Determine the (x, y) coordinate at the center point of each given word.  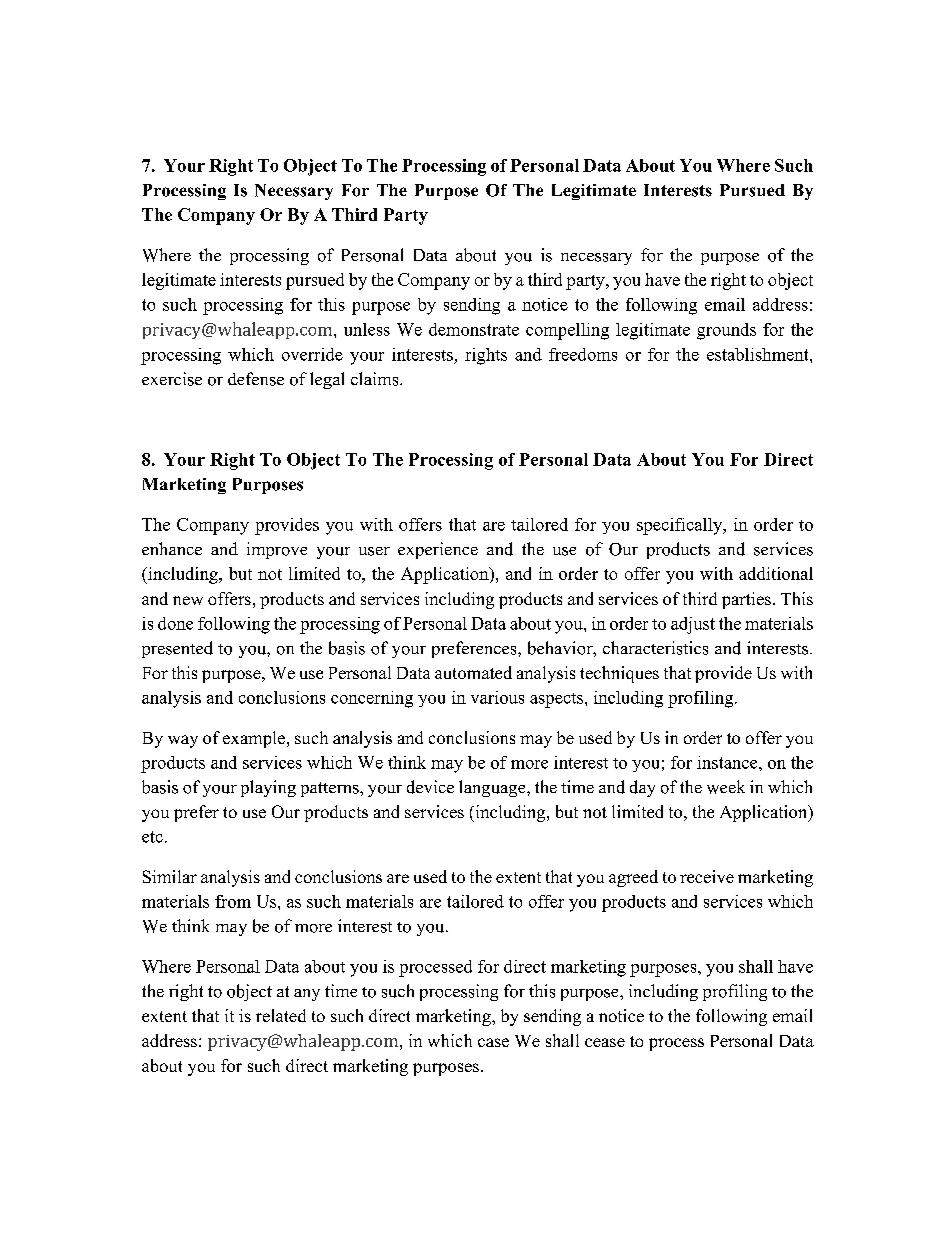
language (493, 788)
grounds (726, 331)
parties (746, 600)
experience (438, 550)
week (726, 787)
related (281, 1015)
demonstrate (474, 329)
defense (256, 379)
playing (268, 788)
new (188, 600)
